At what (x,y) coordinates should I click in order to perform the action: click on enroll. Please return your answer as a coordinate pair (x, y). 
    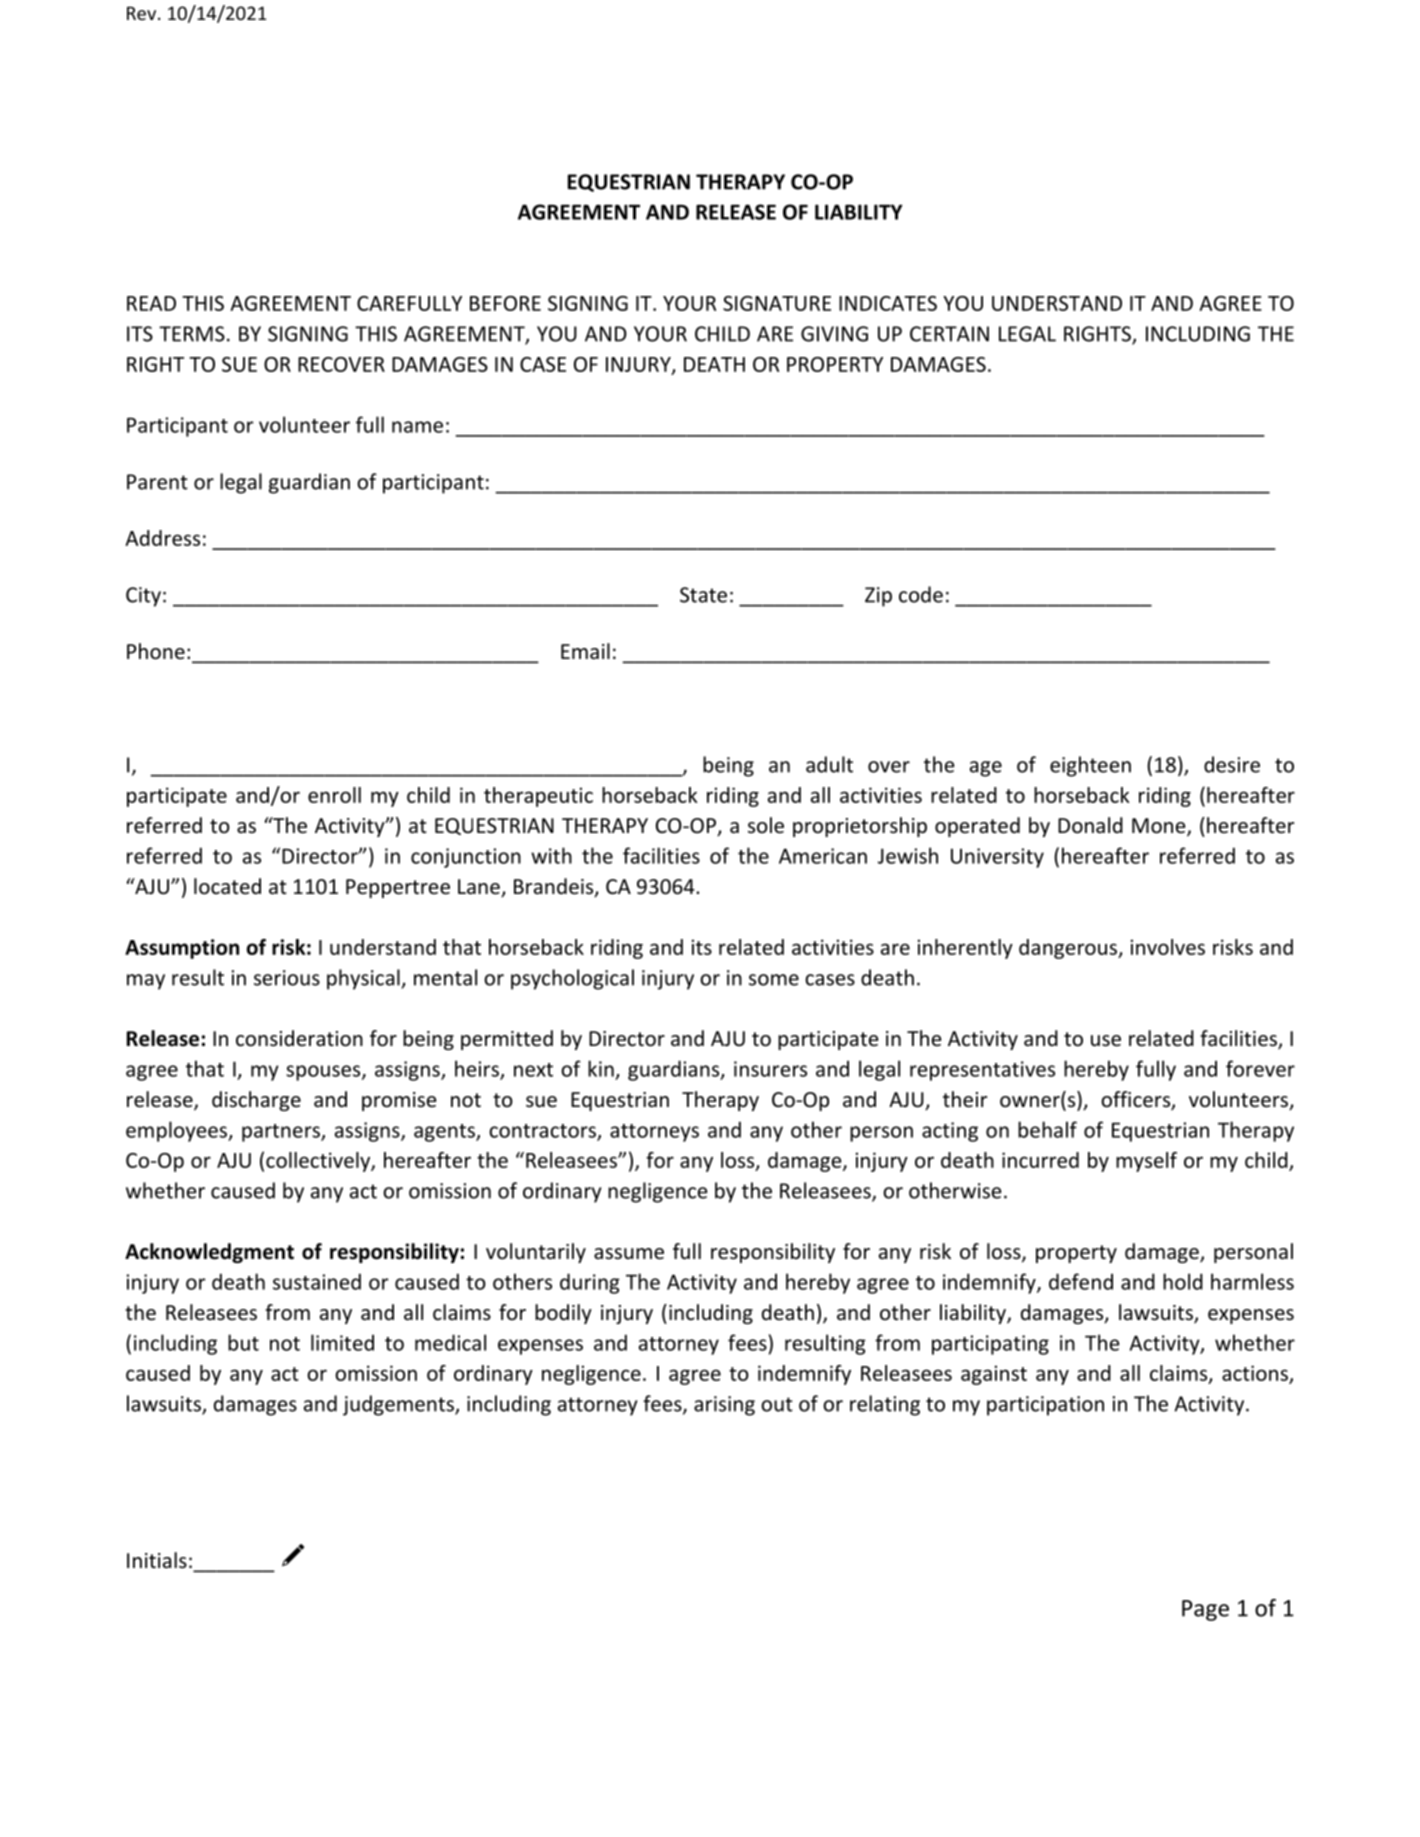
    Looking at the image, I should click on (334, 795).
